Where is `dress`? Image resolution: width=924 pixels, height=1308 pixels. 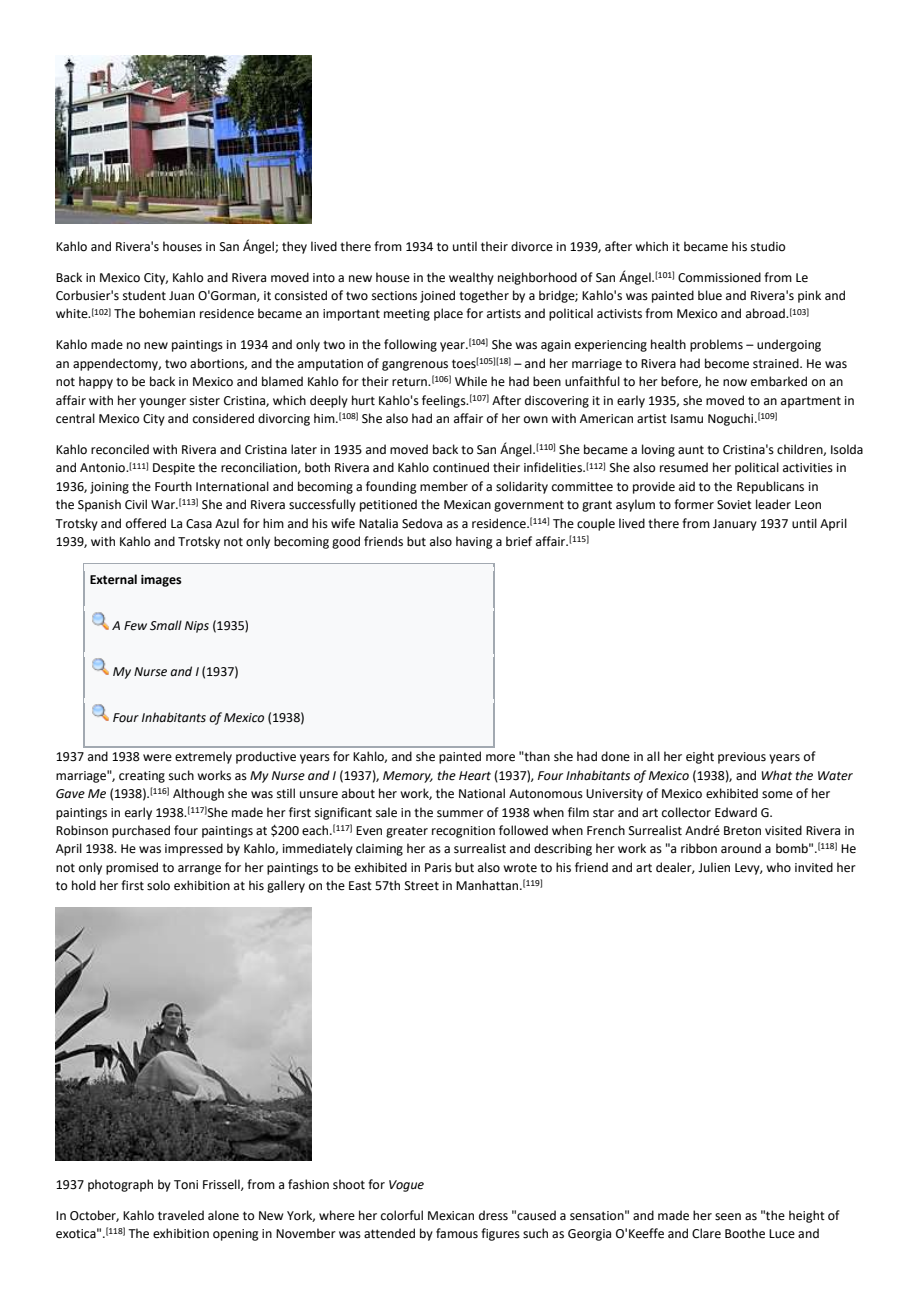 dress is located at coordinates (493, 1215).
